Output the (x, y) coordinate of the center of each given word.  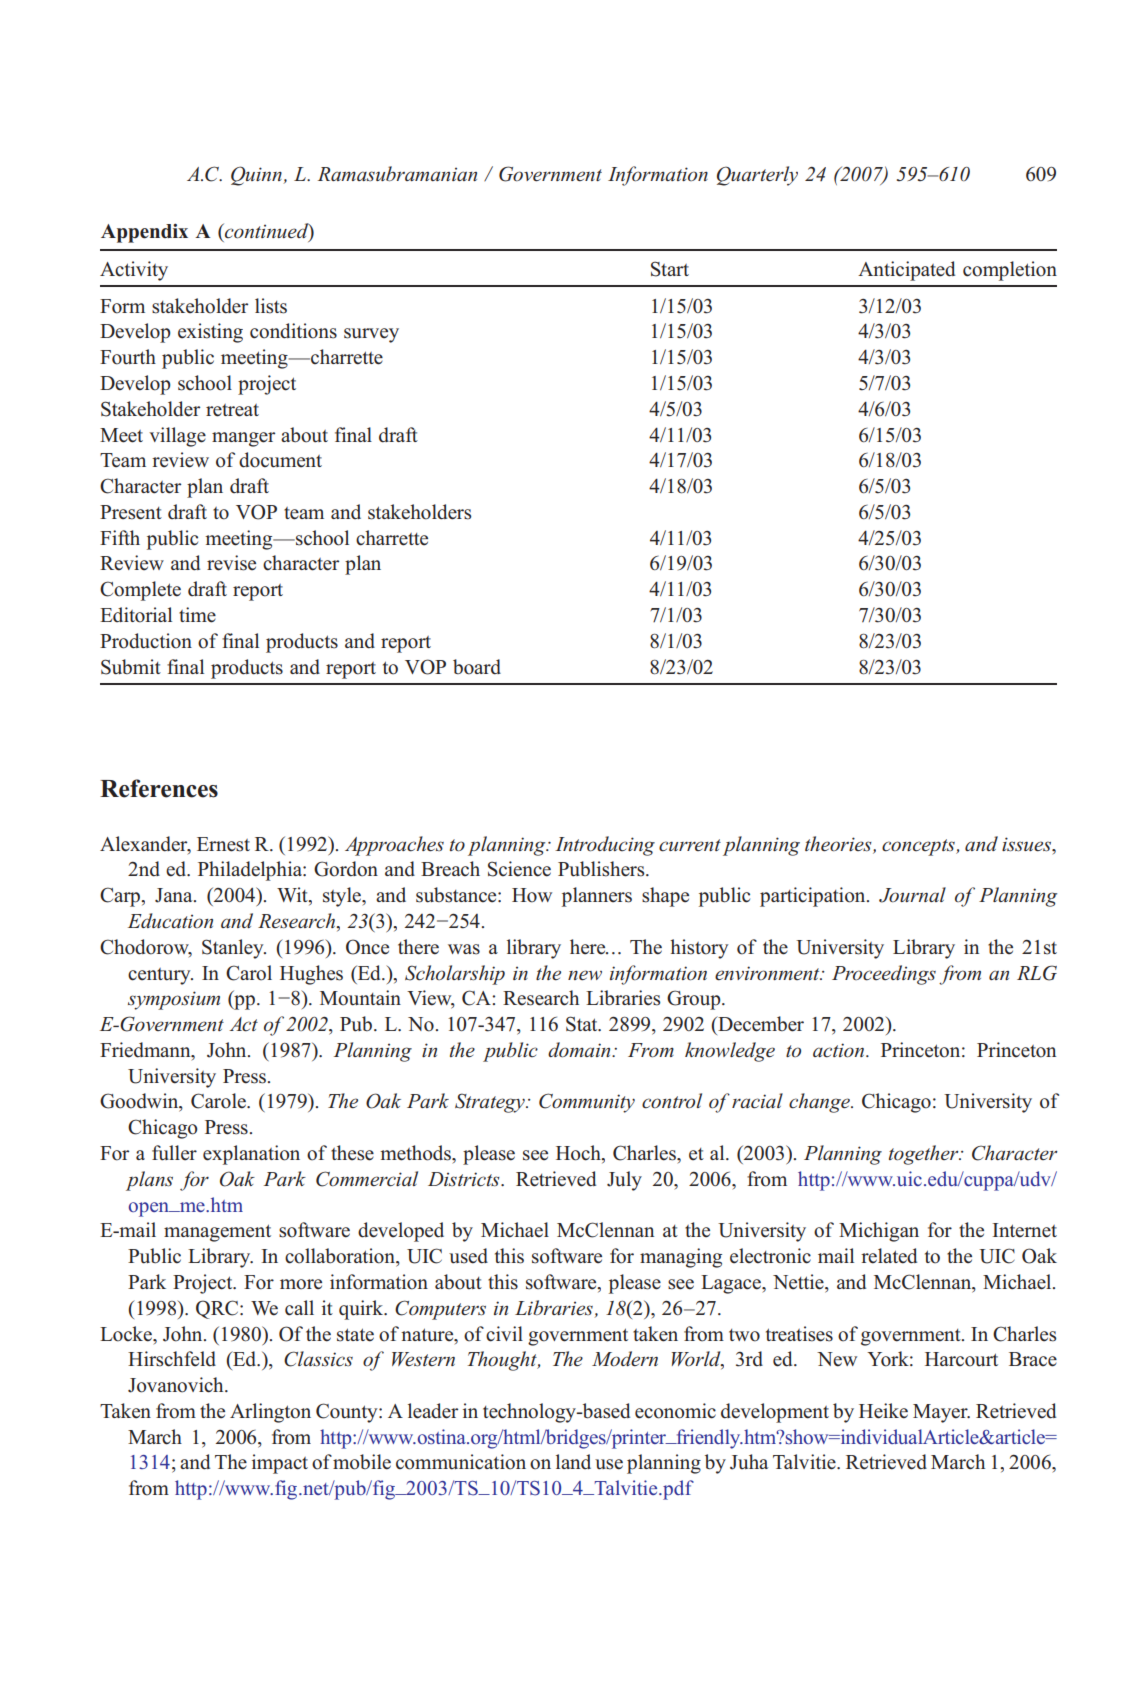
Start (670, 269)
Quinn (257, 176)
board (477, 667)
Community (587, 1103)
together (925, 1155)
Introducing (605, 846)
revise (231, 563)
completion (1010, 271)
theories (839, 844)
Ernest (223, 844)
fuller (174, 1153)
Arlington (270, 1413)
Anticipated (906, 271)
